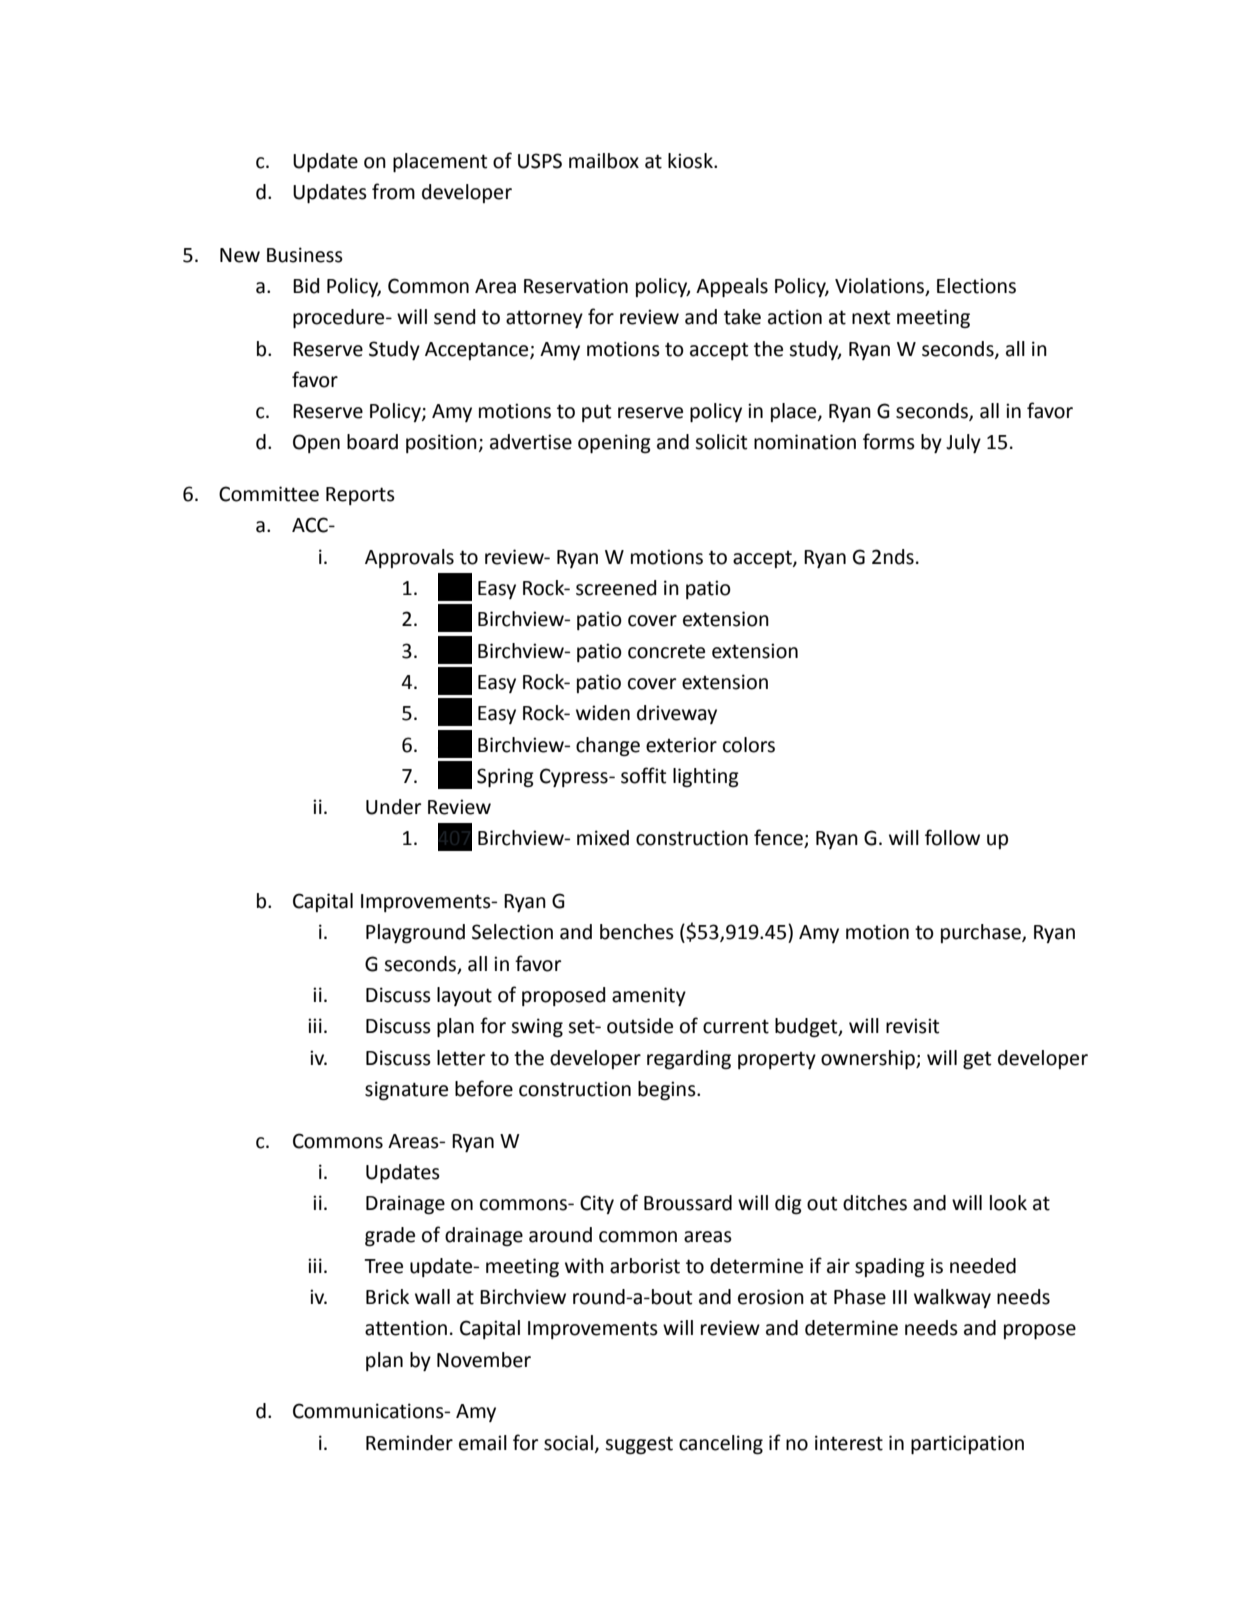  Describe the element at coordinates (360, 496) in the page. I see `Reports` at that location.
